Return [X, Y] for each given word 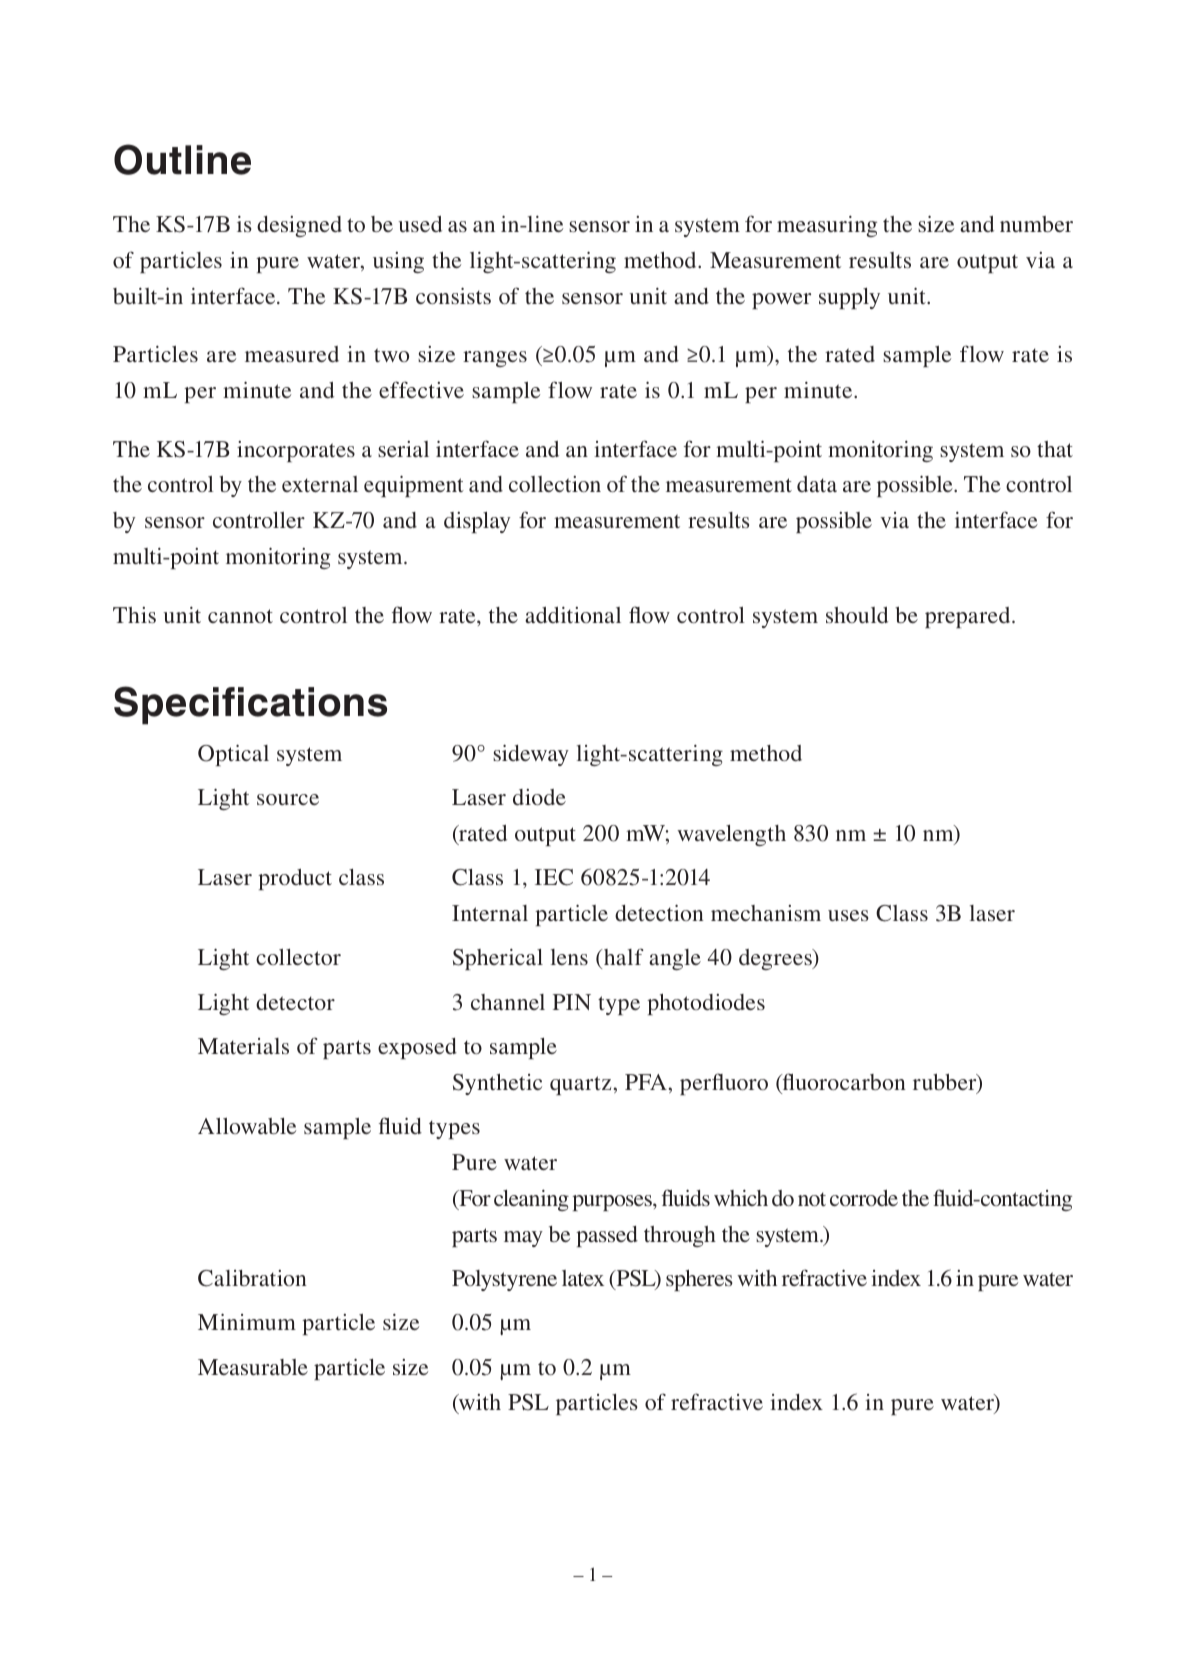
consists [453, 296]
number [1036, 224]
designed [299, 226]
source [288, 799]
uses [848, 915]
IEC [554, 877]
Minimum [247, 1322]
